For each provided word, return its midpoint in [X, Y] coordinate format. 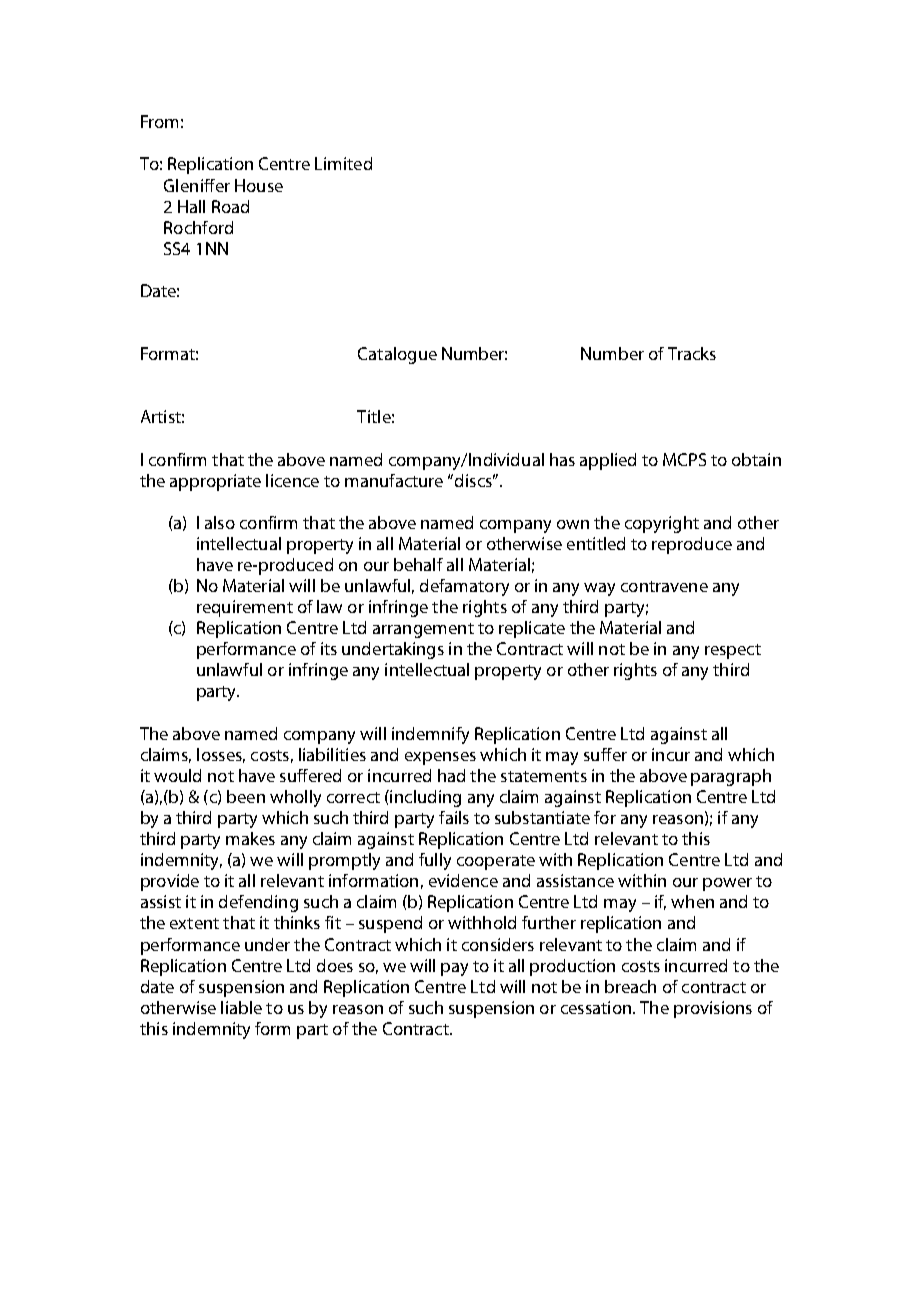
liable [241, 1007]
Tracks [692, 353]
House [259, 185]
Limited [343, 163]
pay [454, 969]
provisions [713, 1009]
